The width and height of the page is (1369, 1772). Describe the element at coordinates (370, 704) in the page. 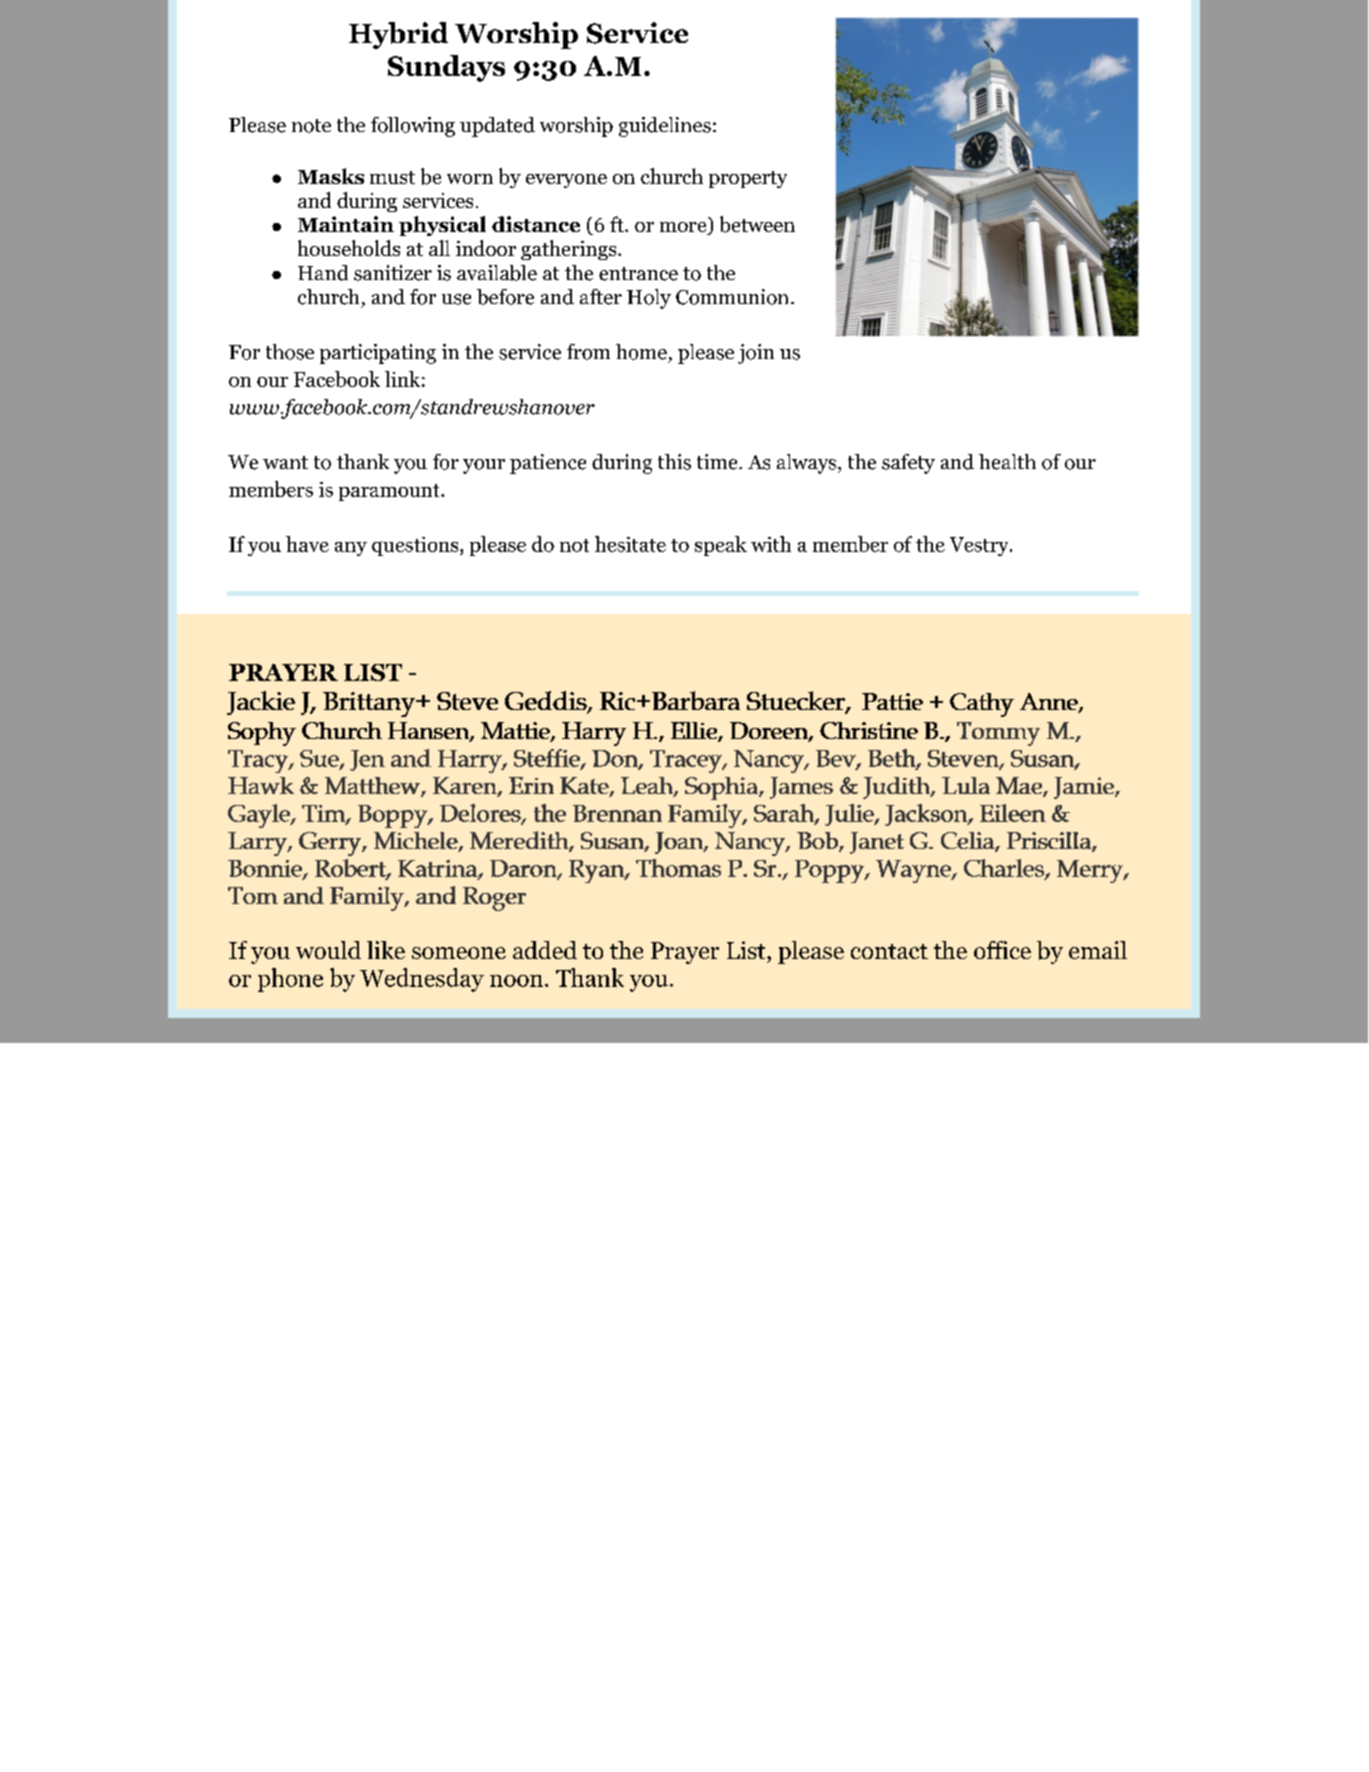

I see `Brittany` at that location.
